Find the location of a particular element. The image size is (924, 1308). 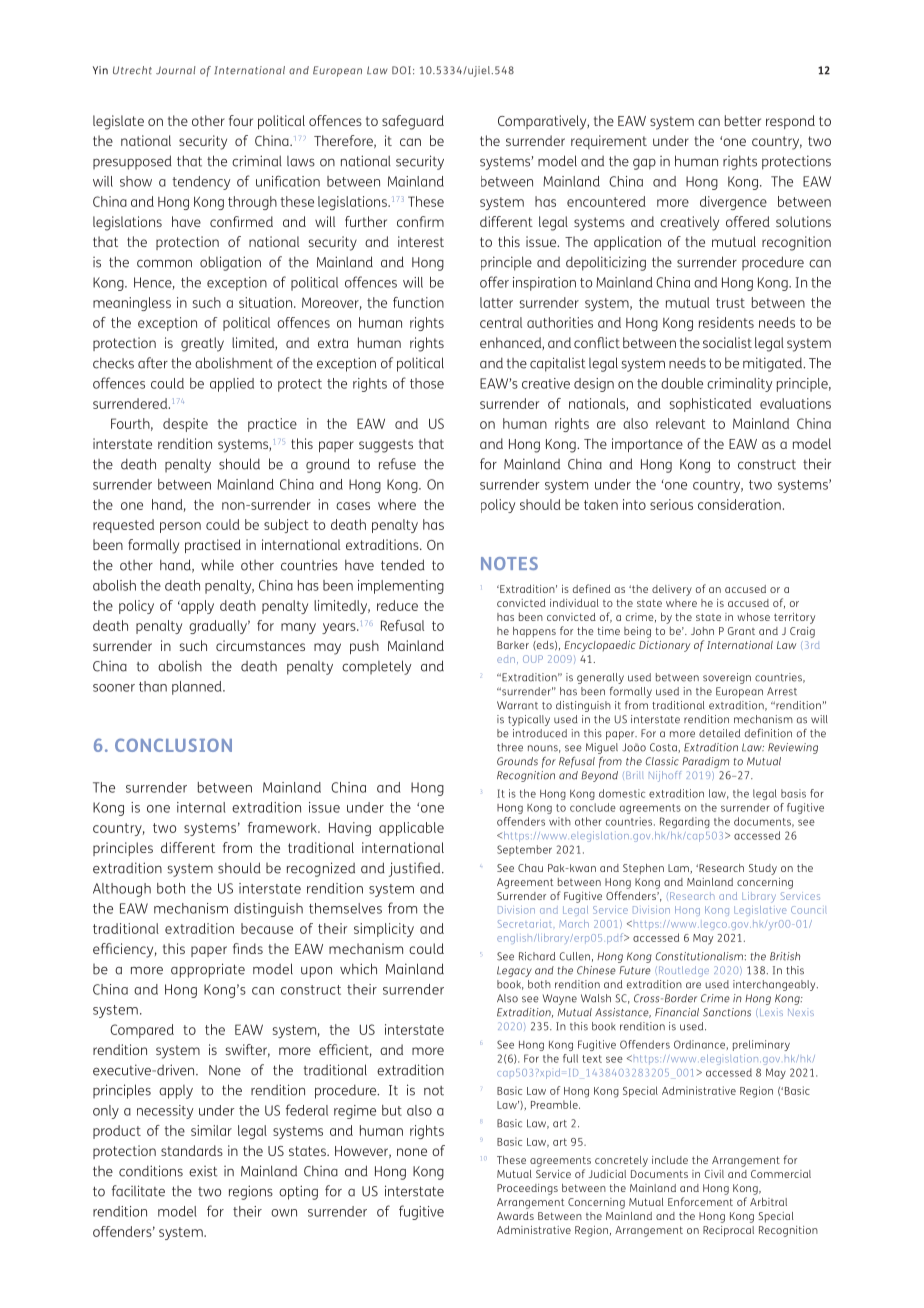

exist is located at coordinates (203, 1171).
